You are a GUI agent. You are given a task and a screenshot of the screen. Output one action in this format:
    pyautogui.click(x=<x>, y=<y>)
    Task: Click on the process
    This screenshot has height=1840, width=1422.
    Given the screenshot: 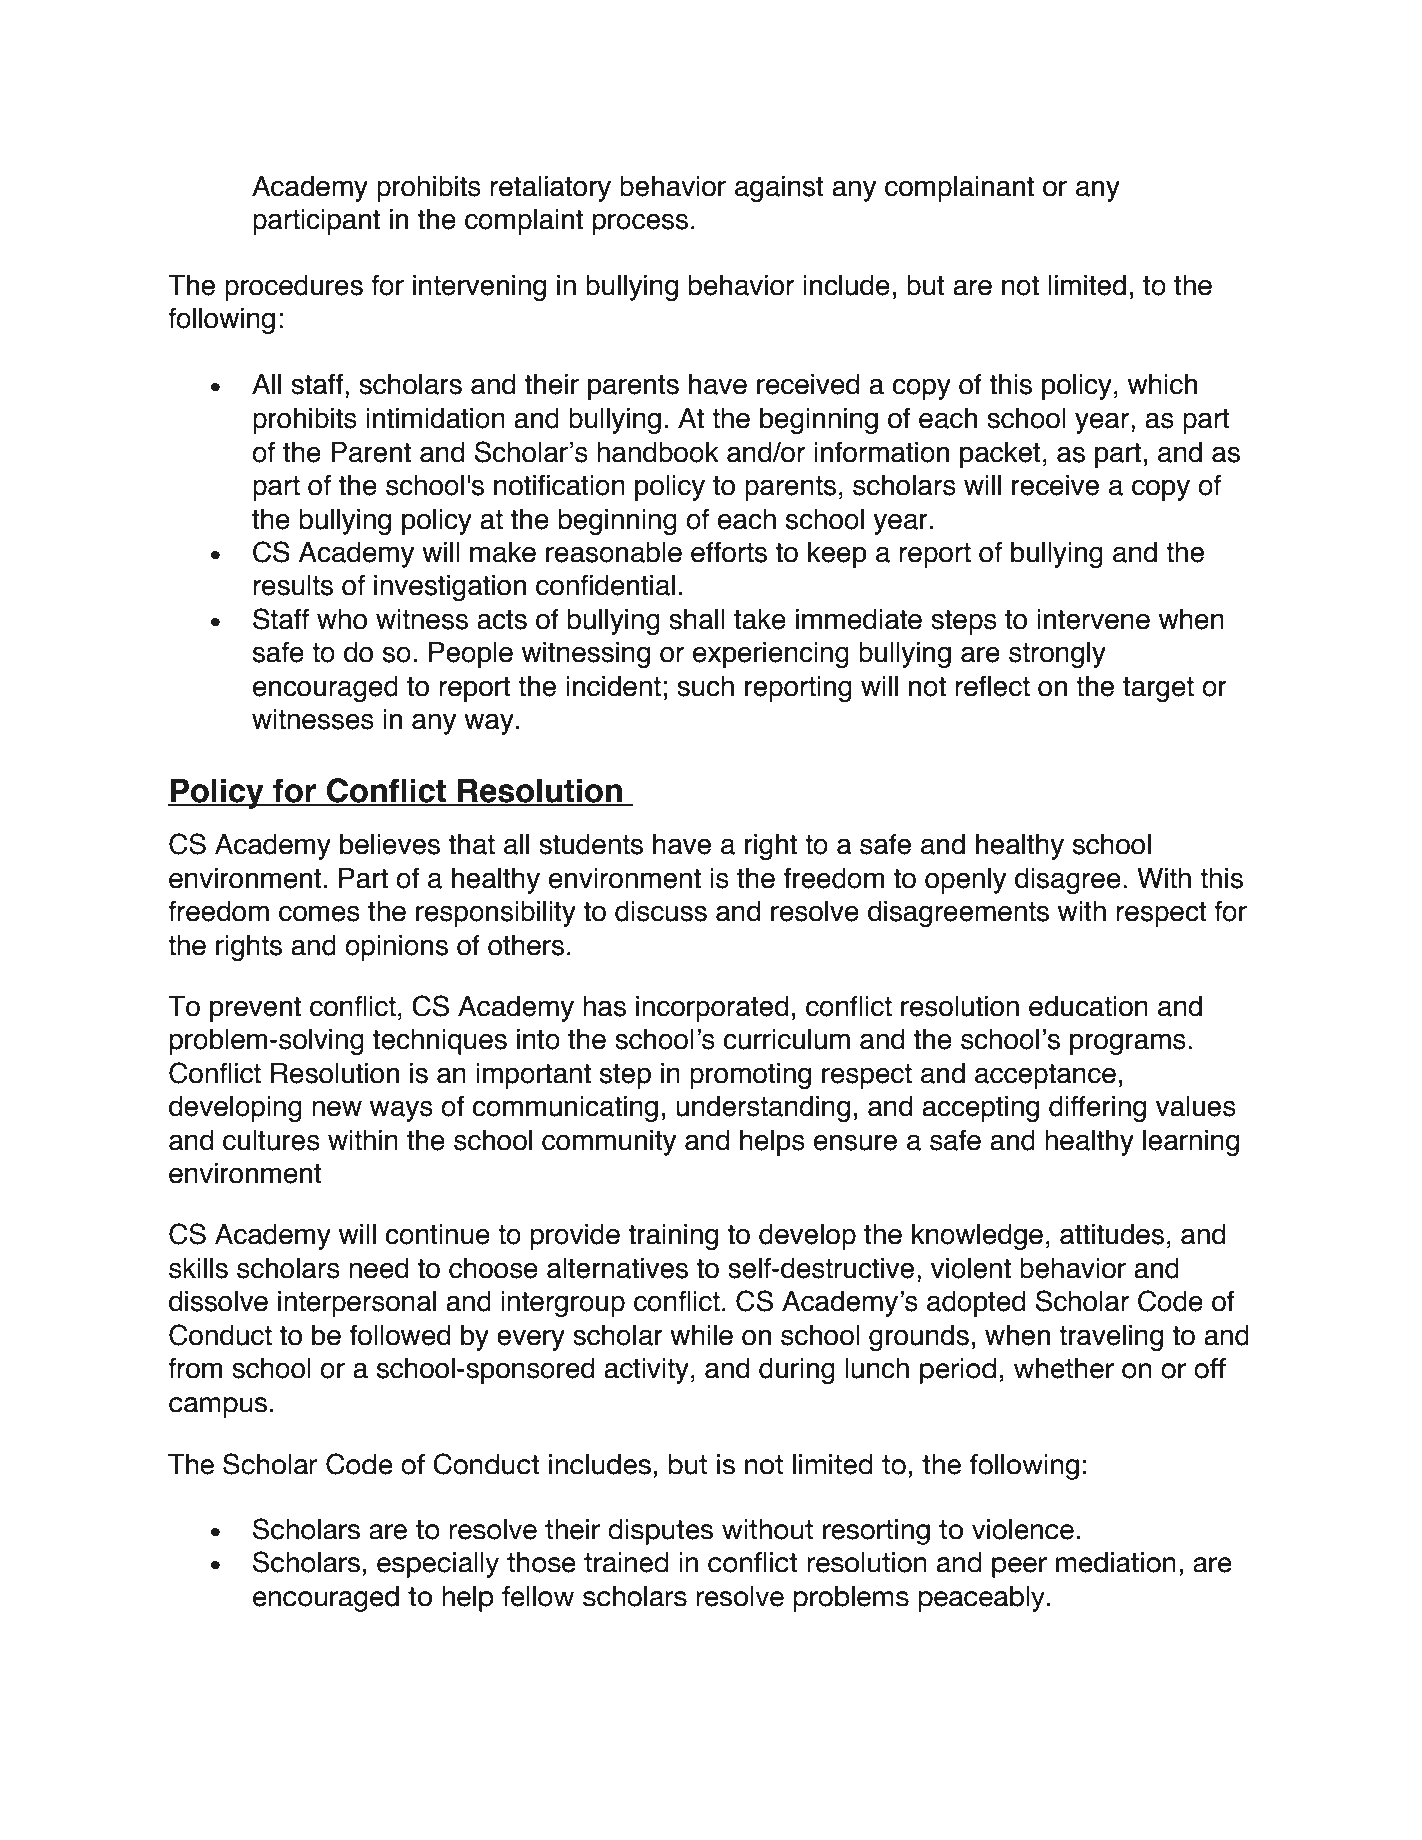 What is the action you would take?
    pyautogui.click(x=640, y=224)
